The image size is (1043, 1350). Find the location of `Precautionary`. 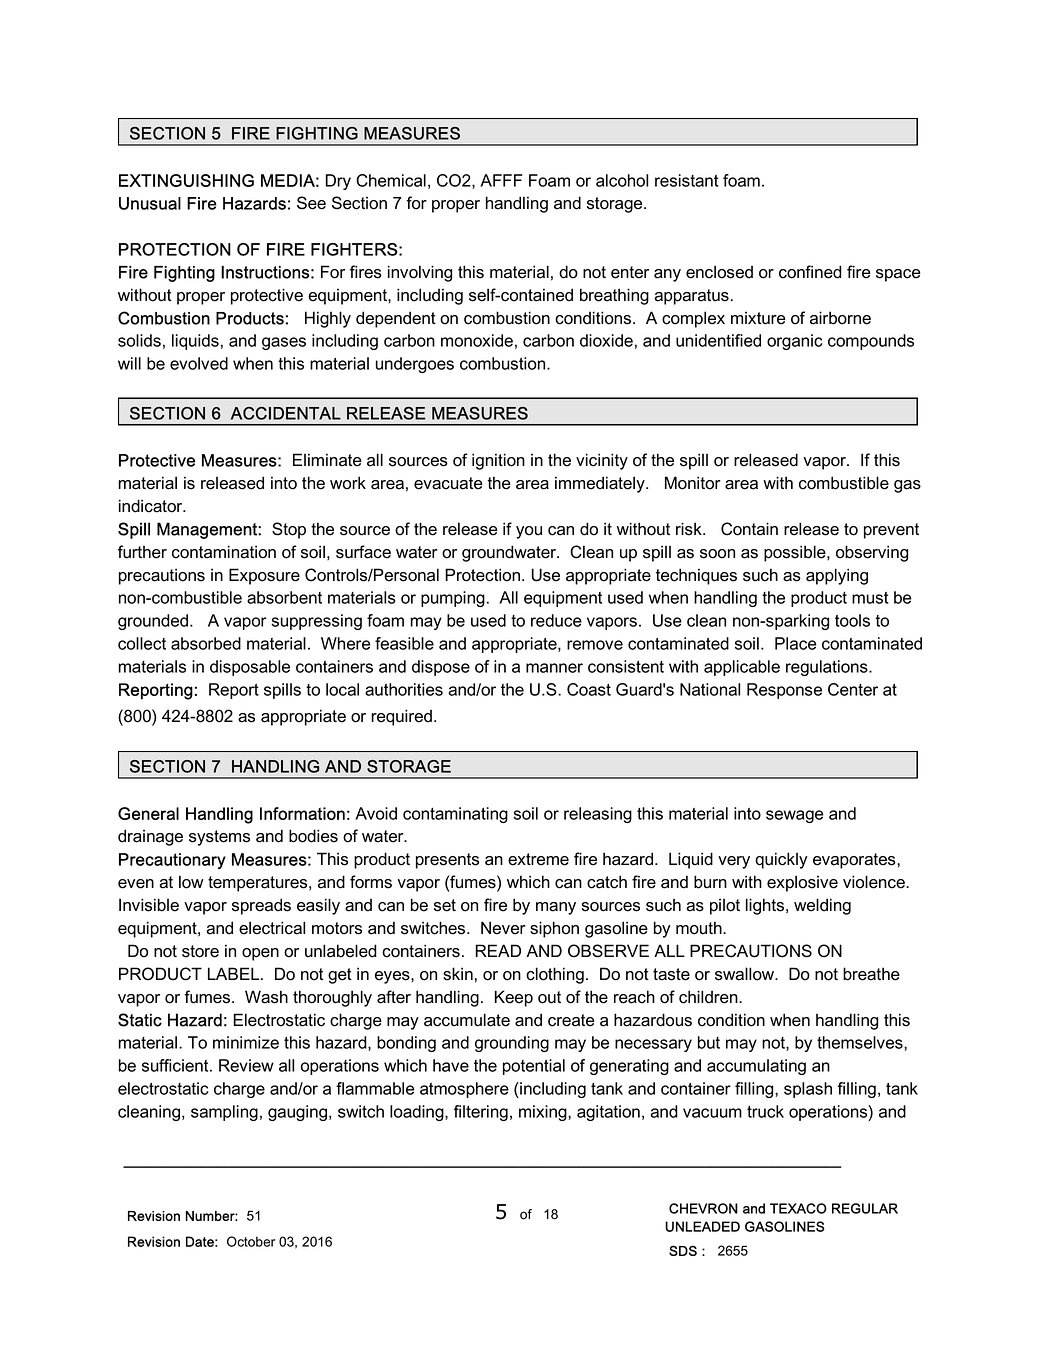

Precautionary is located at coordinates (172, 861).
